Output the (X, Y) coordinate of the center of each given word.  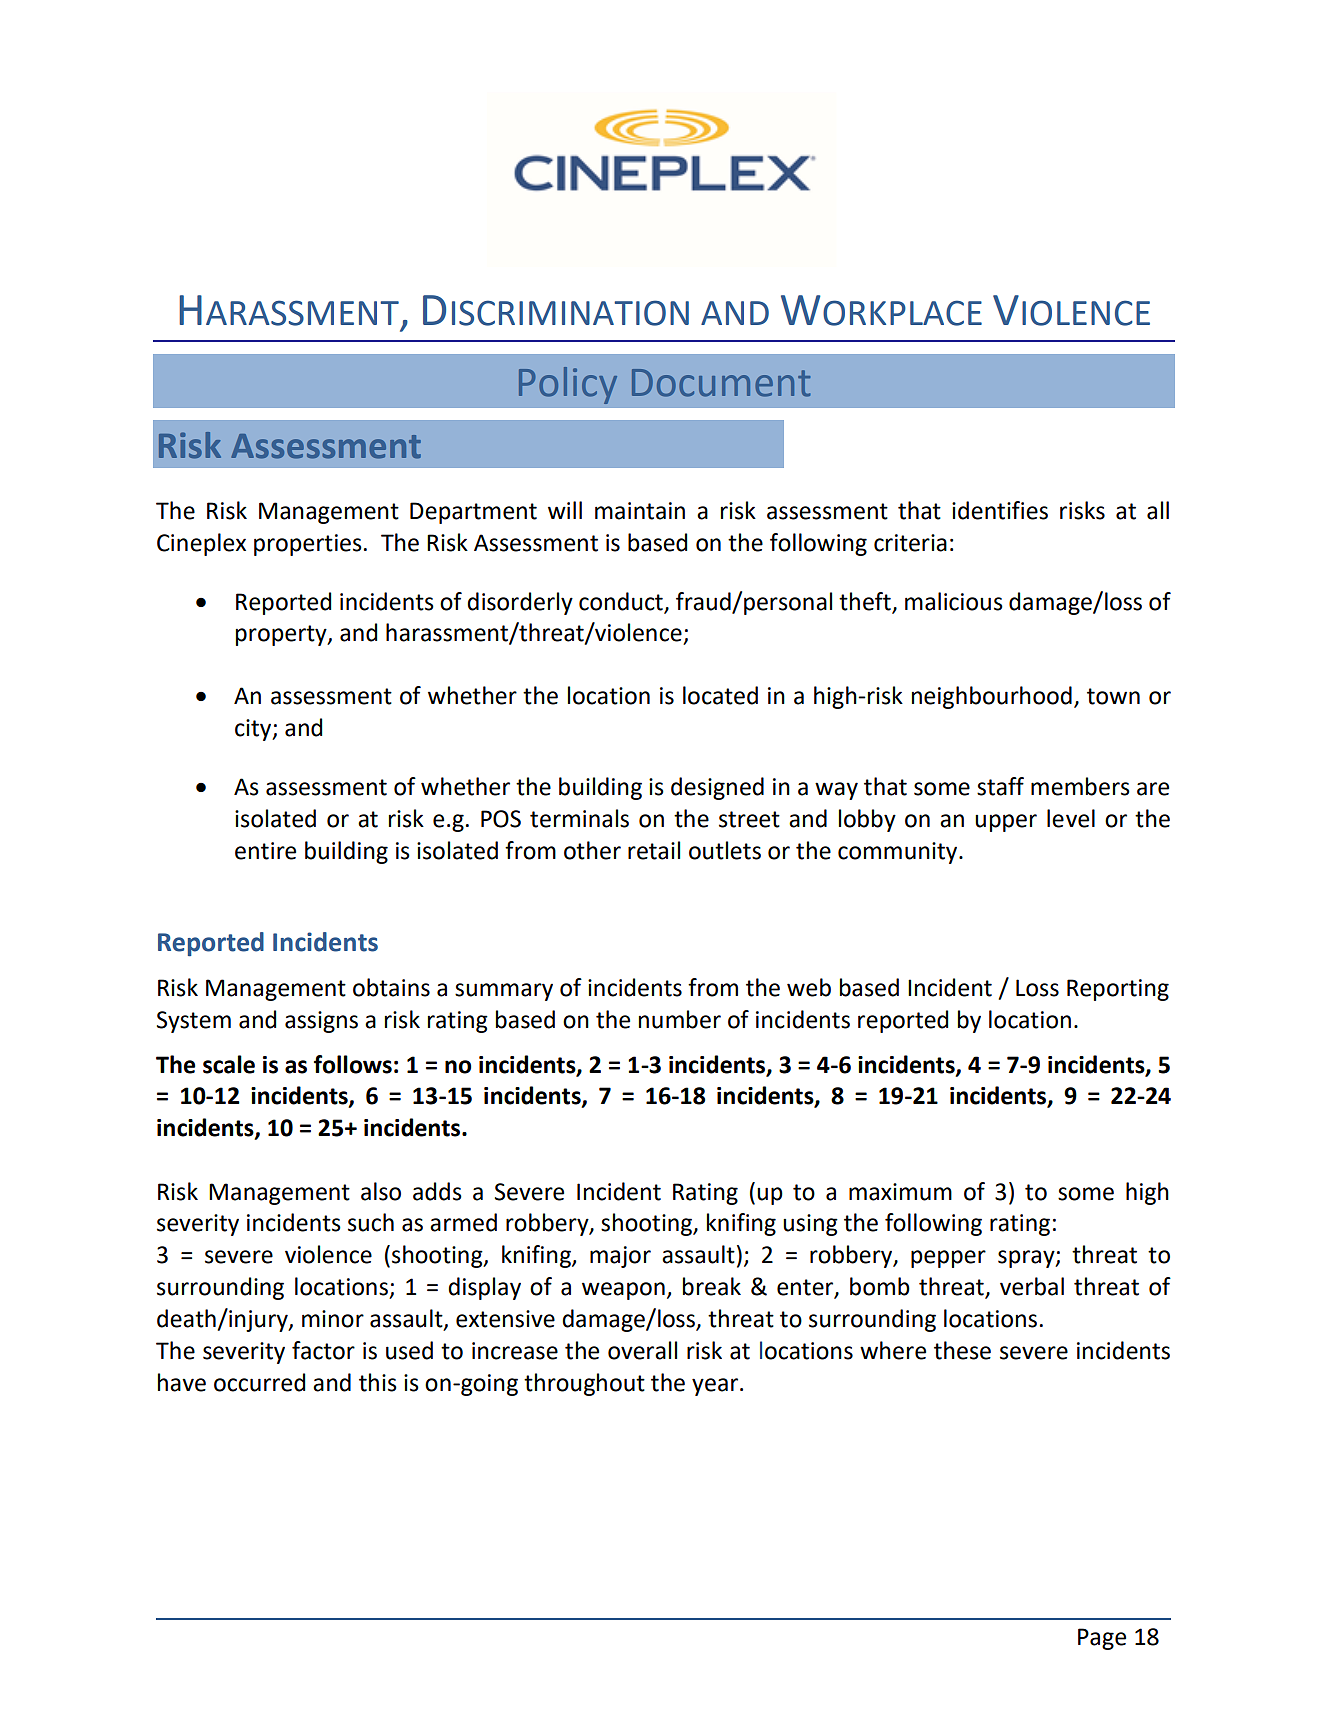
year (716, 1387)
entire (265, 851)
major (620, 1257)
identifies (1000, 510)
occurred (259, 1382)
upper (1006, 823)
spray (1027, 1259)
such (371, 1222)
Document (721, 383)
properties (308, 545)
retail (654, 850)
